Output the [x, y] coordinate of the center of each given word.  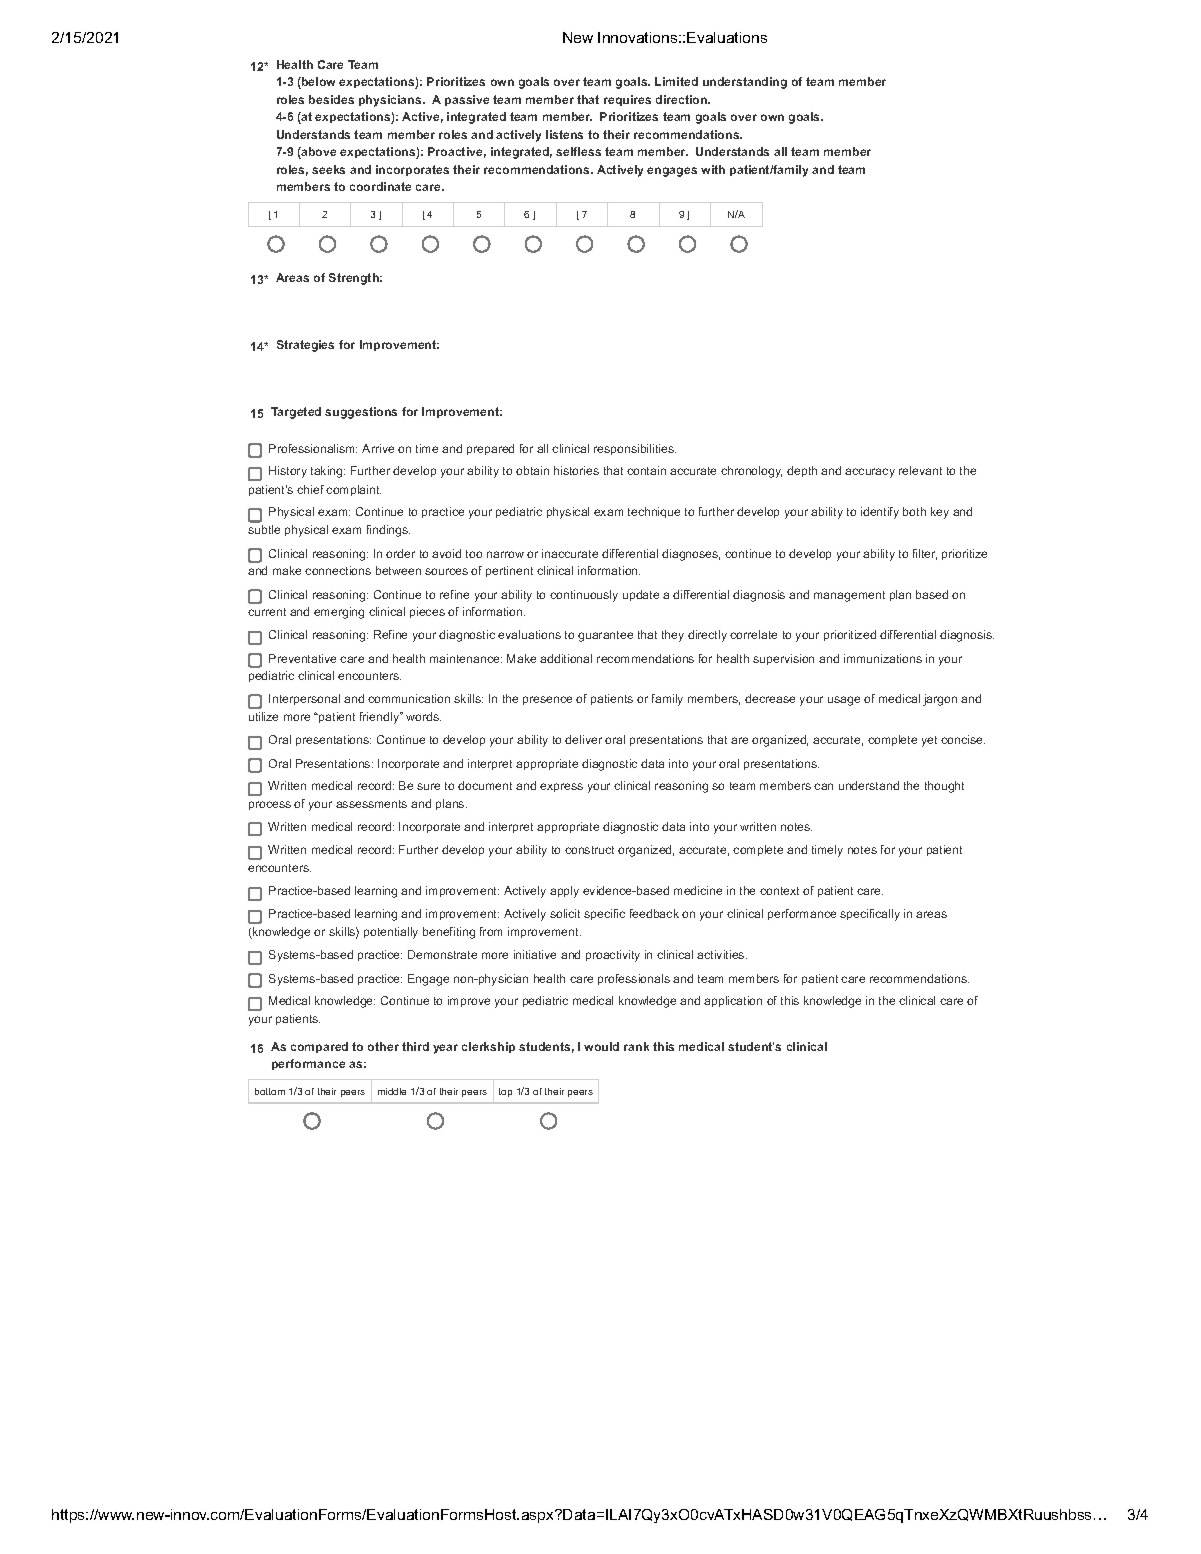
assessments [371, 804]
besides [331, 99]
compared [319, 1047]
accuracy [870, 473]
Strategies [305, 346]
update [641, 595]
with [713, 169]
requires [627, 100]
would [601, 1046]
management [849, 596]
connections [338, 570]
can [823, 786]
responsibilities [635, 449]
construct [589, 850]
